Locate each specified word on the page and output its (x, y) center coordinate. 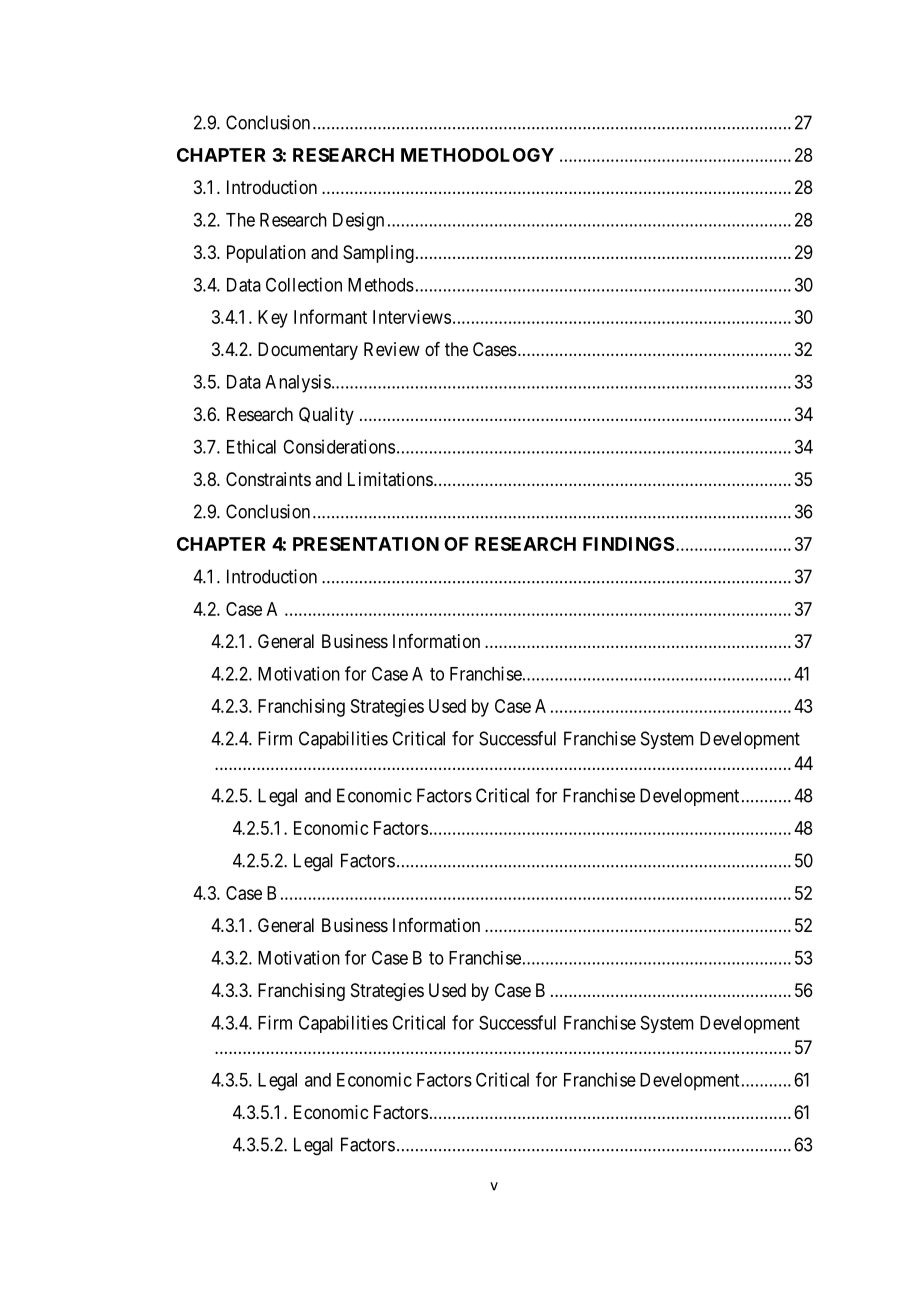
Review (392, 349)
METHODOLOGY (477, 155)
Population (266, 254)
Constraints (268, 479)
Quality (326, 416)
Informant (330, 316)
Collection (304, 284)
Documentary (308, 351)
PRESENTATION (366, 544)
